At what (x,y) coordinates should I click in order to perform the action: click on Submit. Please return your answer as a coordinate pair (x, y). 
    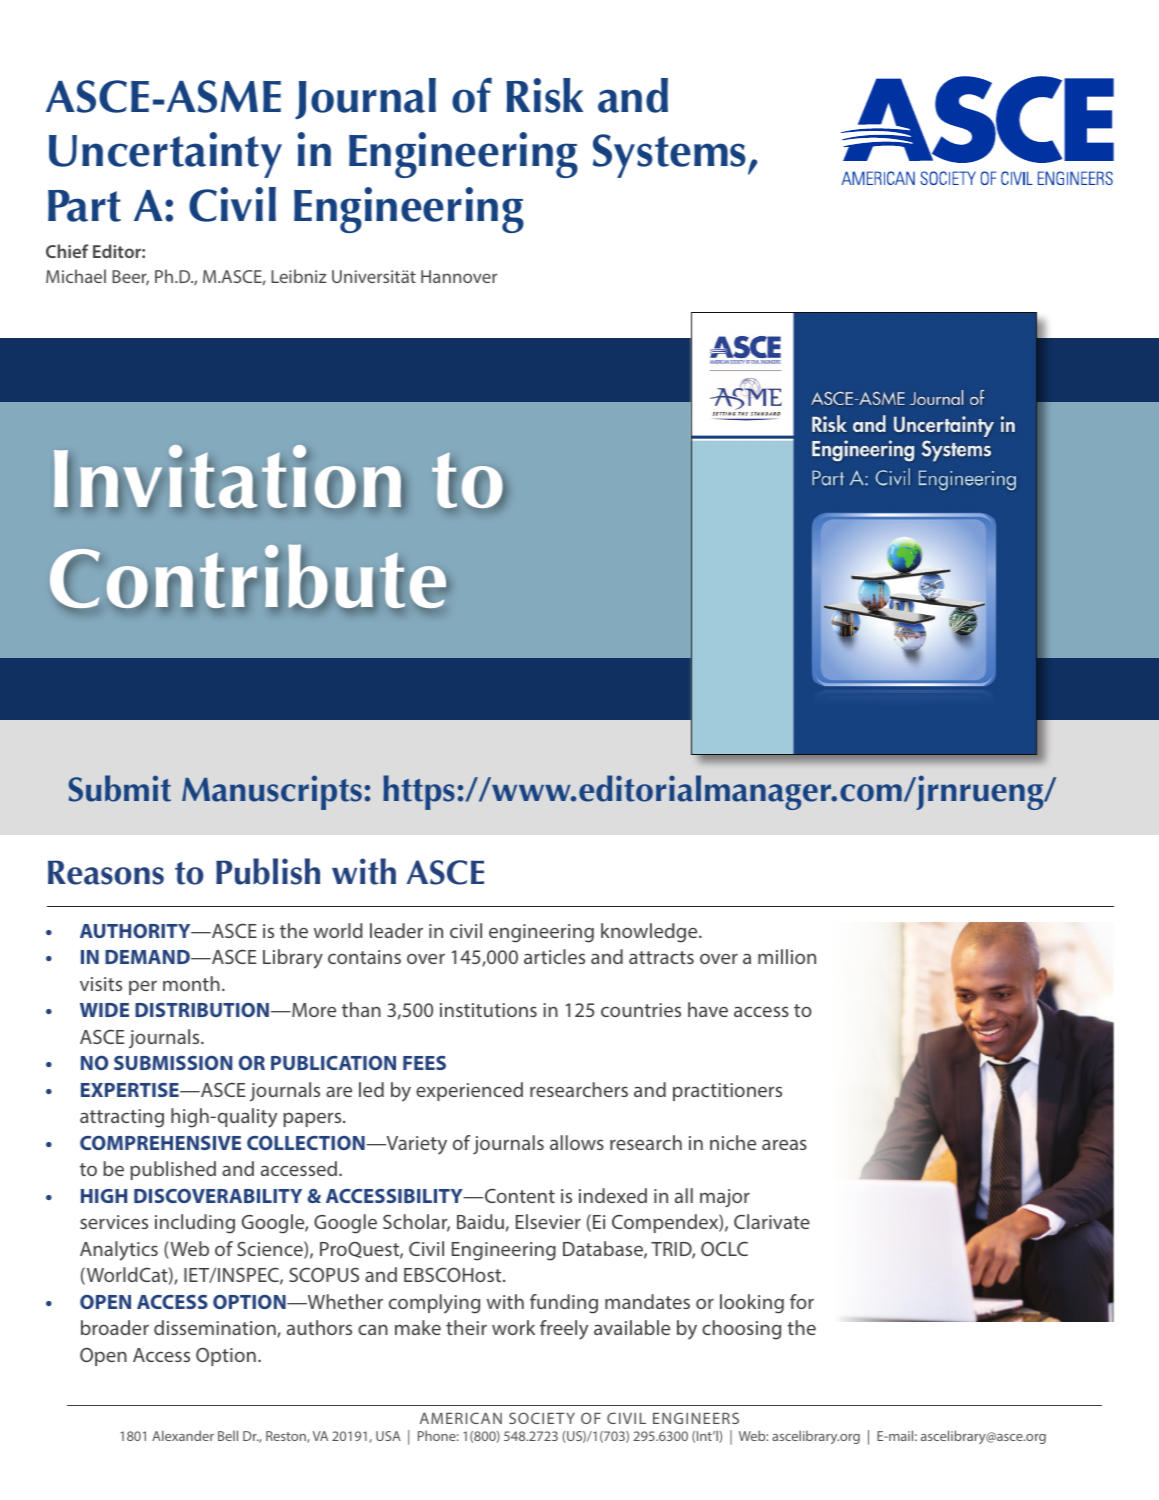
    Looking at the image, I should click on (120, 788).
